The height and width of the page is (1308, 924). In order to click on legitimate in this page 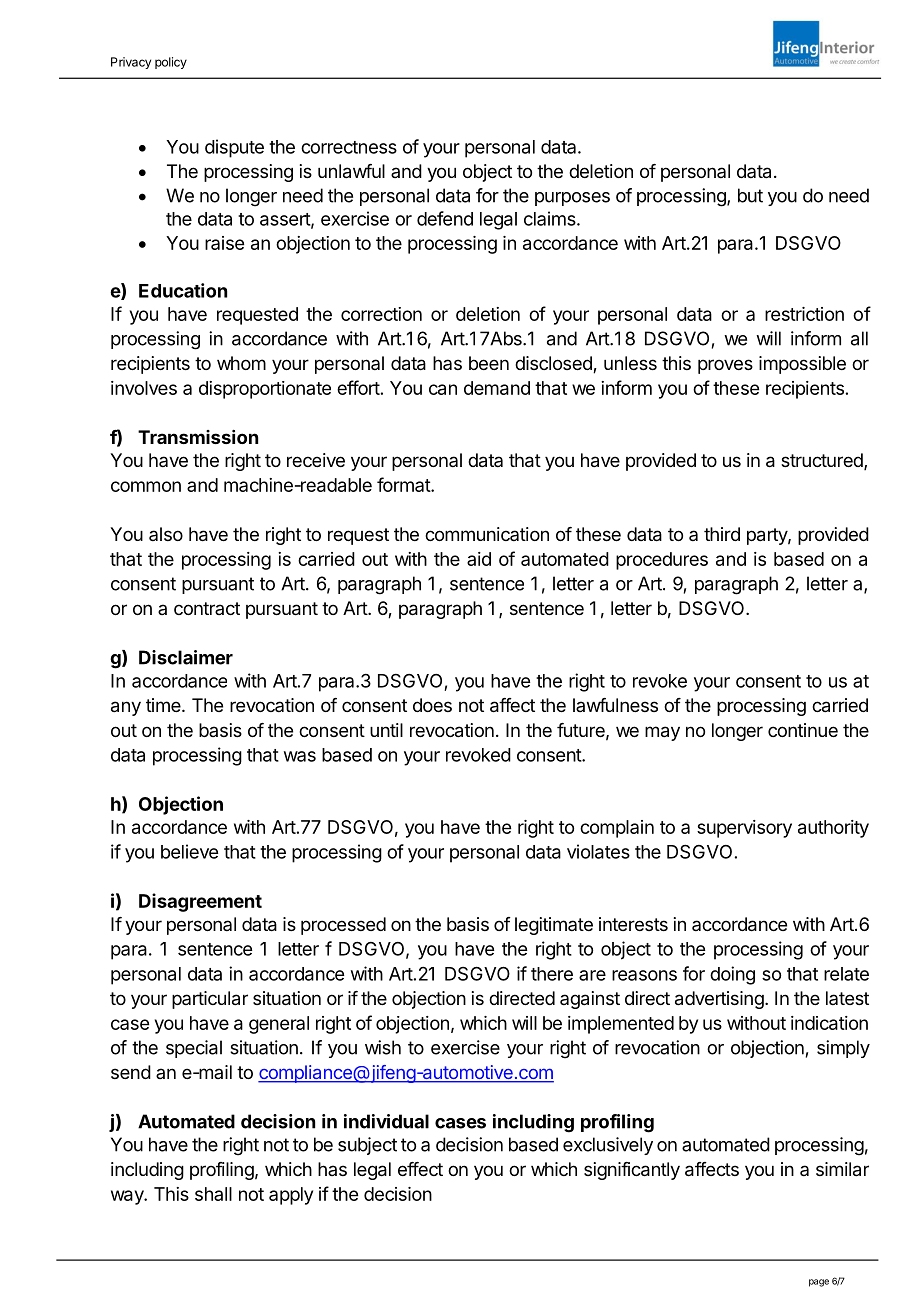, I will do `click(554, 926)`.
